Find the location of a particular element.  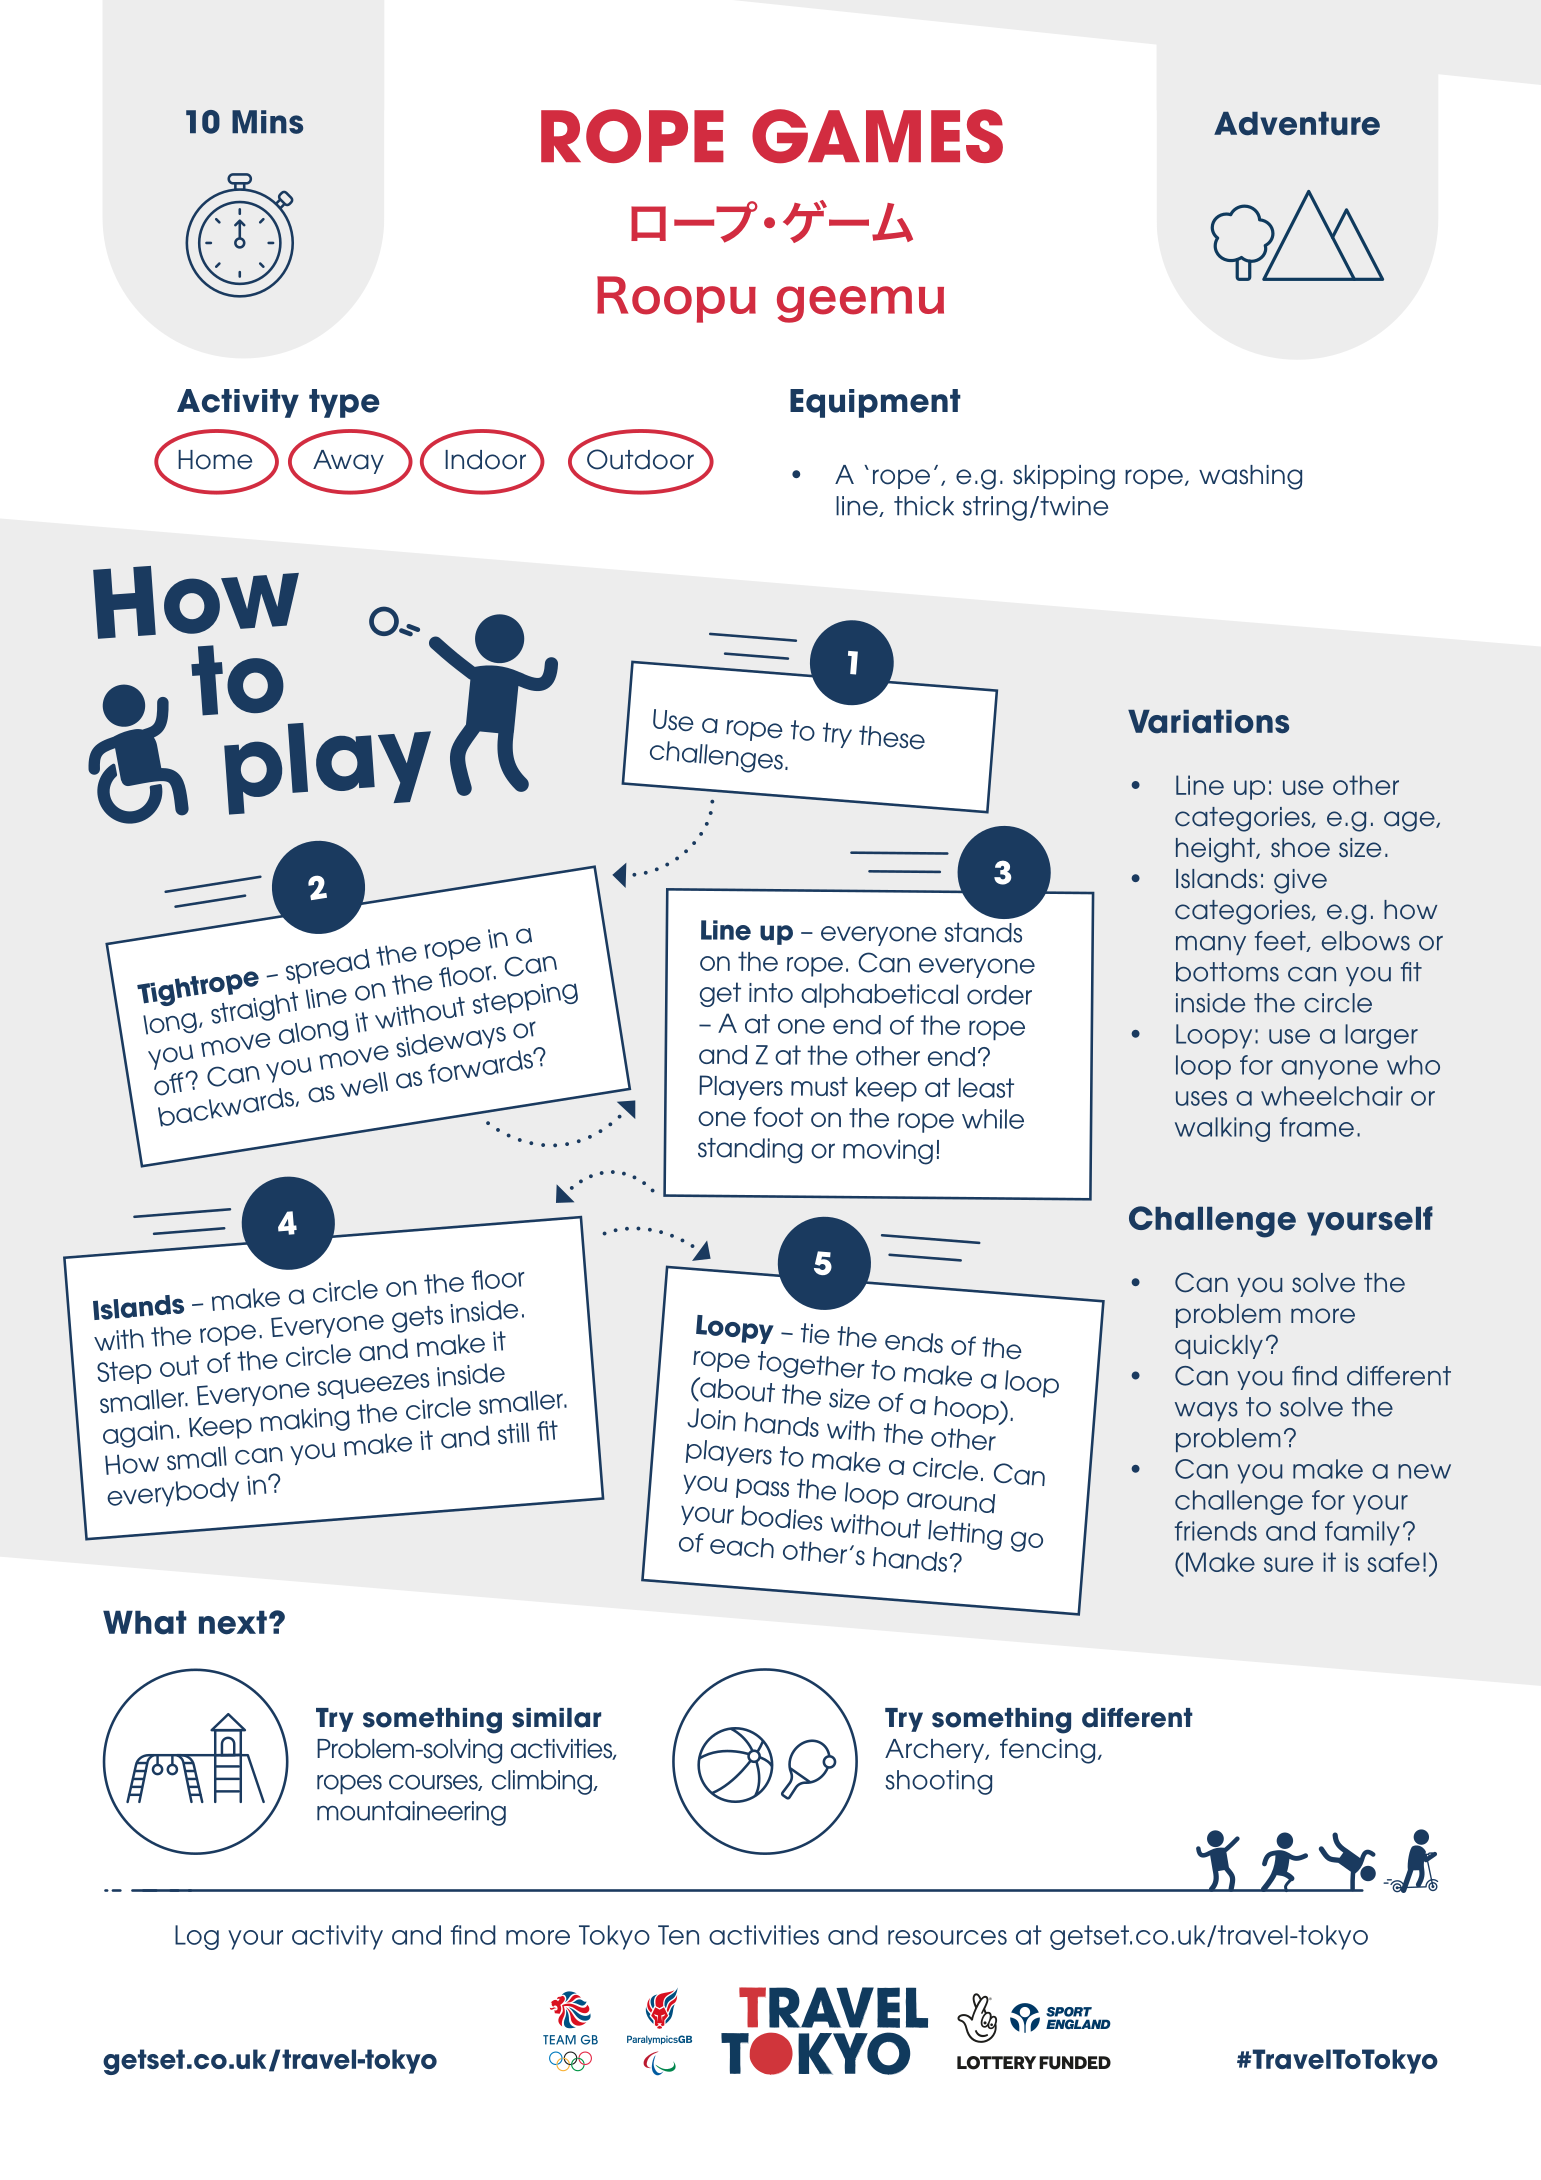

Log is located at coordinates (197, 1937).
